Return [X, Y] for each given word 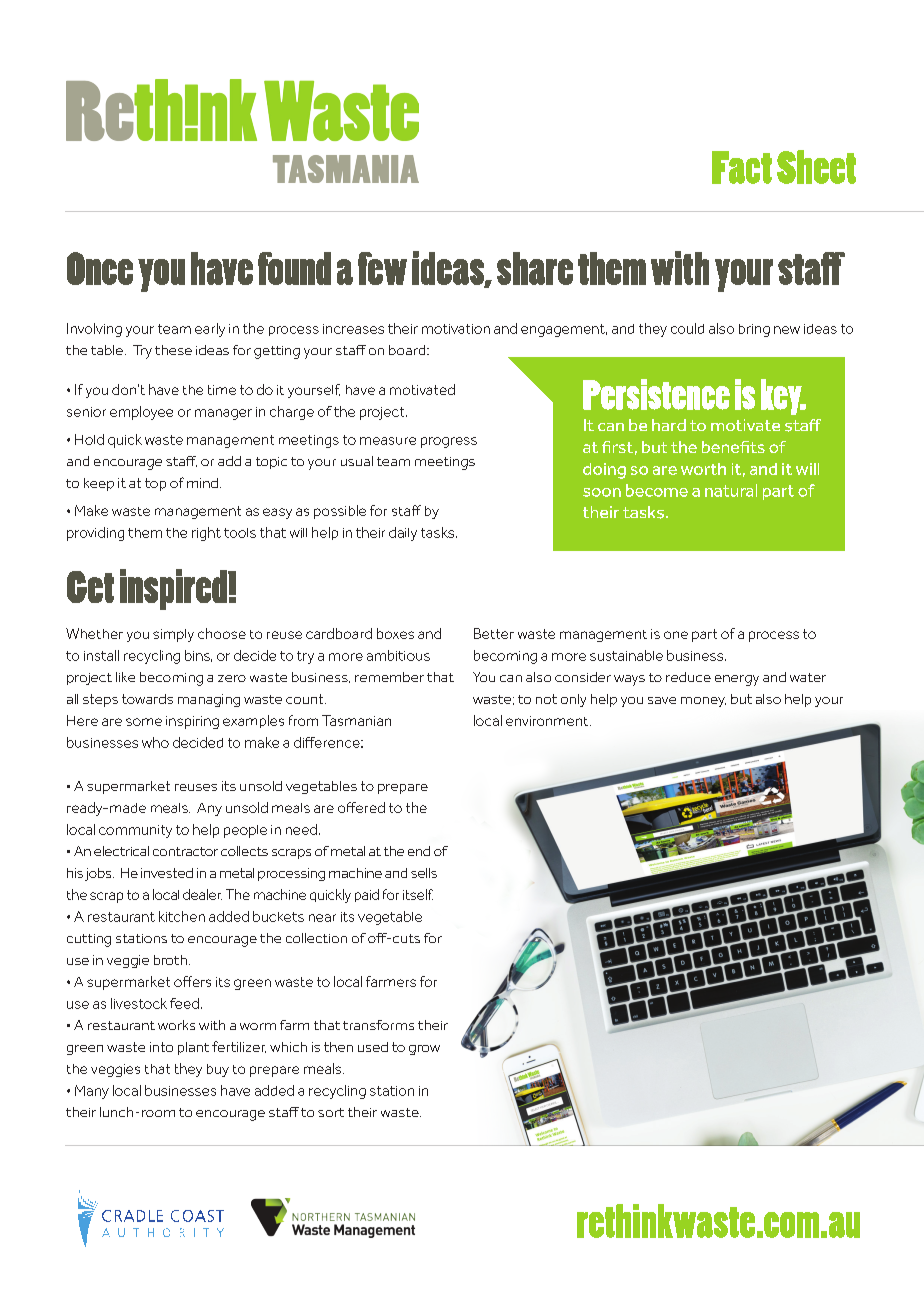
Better [494, 633]
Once [100, 268]
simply [173, 635]
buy [218, 1070]
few [382, 268]
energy [737, 680]
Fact [742, 167]
